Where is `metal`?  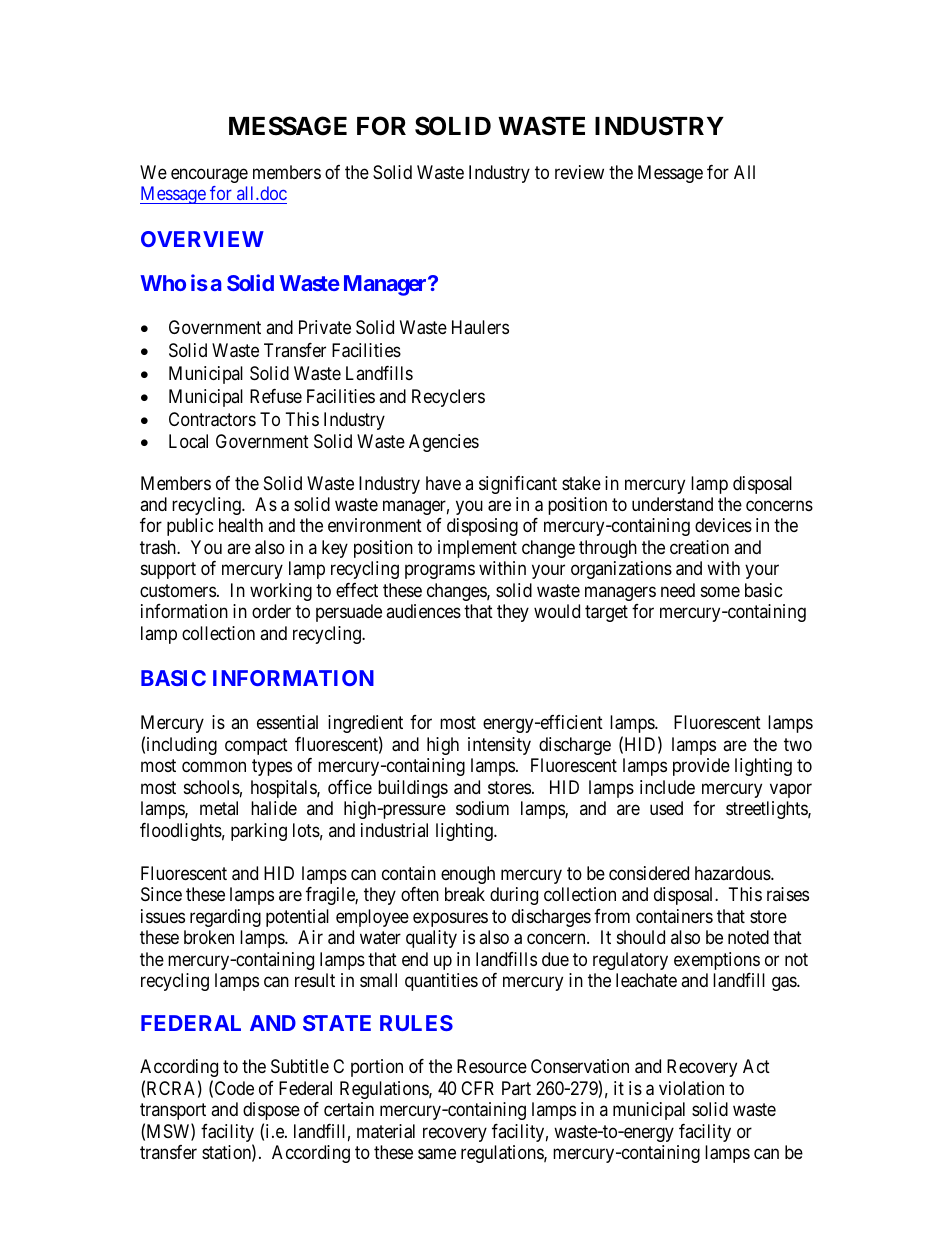
metal is located at coordinates (219, 808).
